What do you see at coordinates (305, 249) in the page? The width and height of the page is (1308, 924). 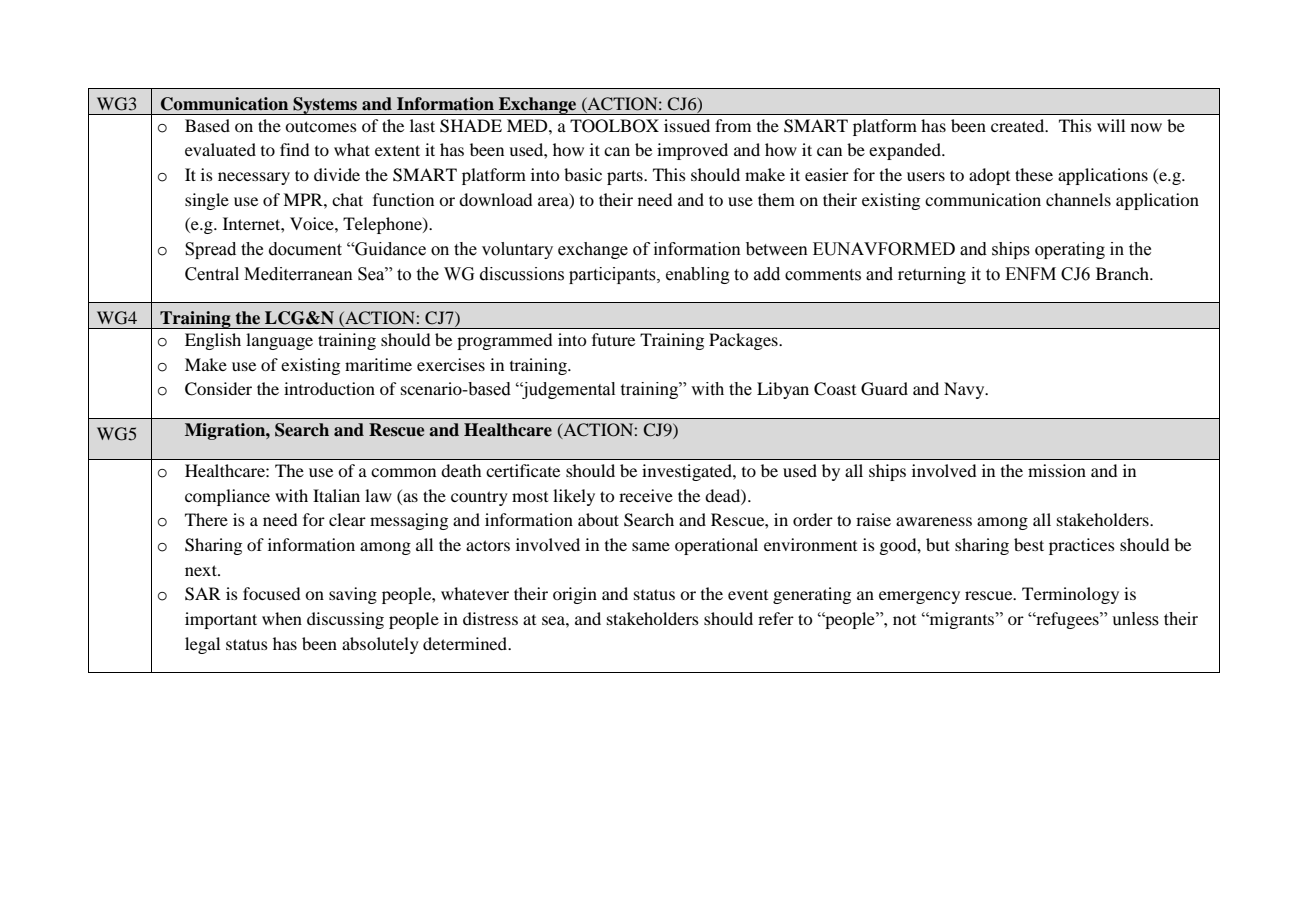 I see `document` at bounding box center [305, 249].
